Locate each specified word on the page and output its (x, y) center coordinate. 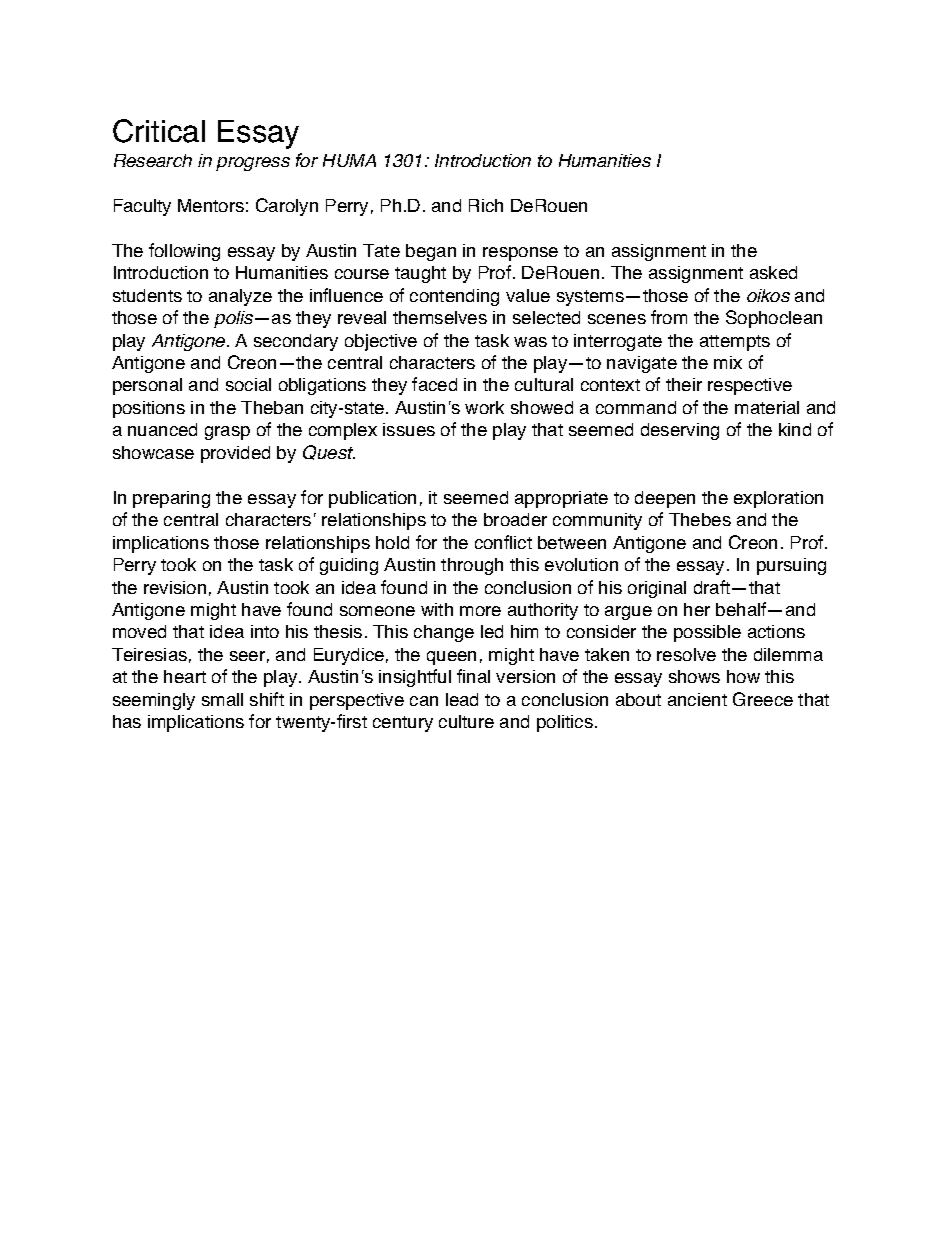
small (222, 699)
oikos (768, 295)
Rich (486, 205)
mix (728, 362)
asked (773, 272)
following (184, 252)
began (431, 252)
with (437, 609)
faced (434, 384)
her (697, 609)
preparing (171, 499)
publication (372, 499)
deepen (665, 499)
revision (175, 587)
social (248, 384)
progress (253, 164)
